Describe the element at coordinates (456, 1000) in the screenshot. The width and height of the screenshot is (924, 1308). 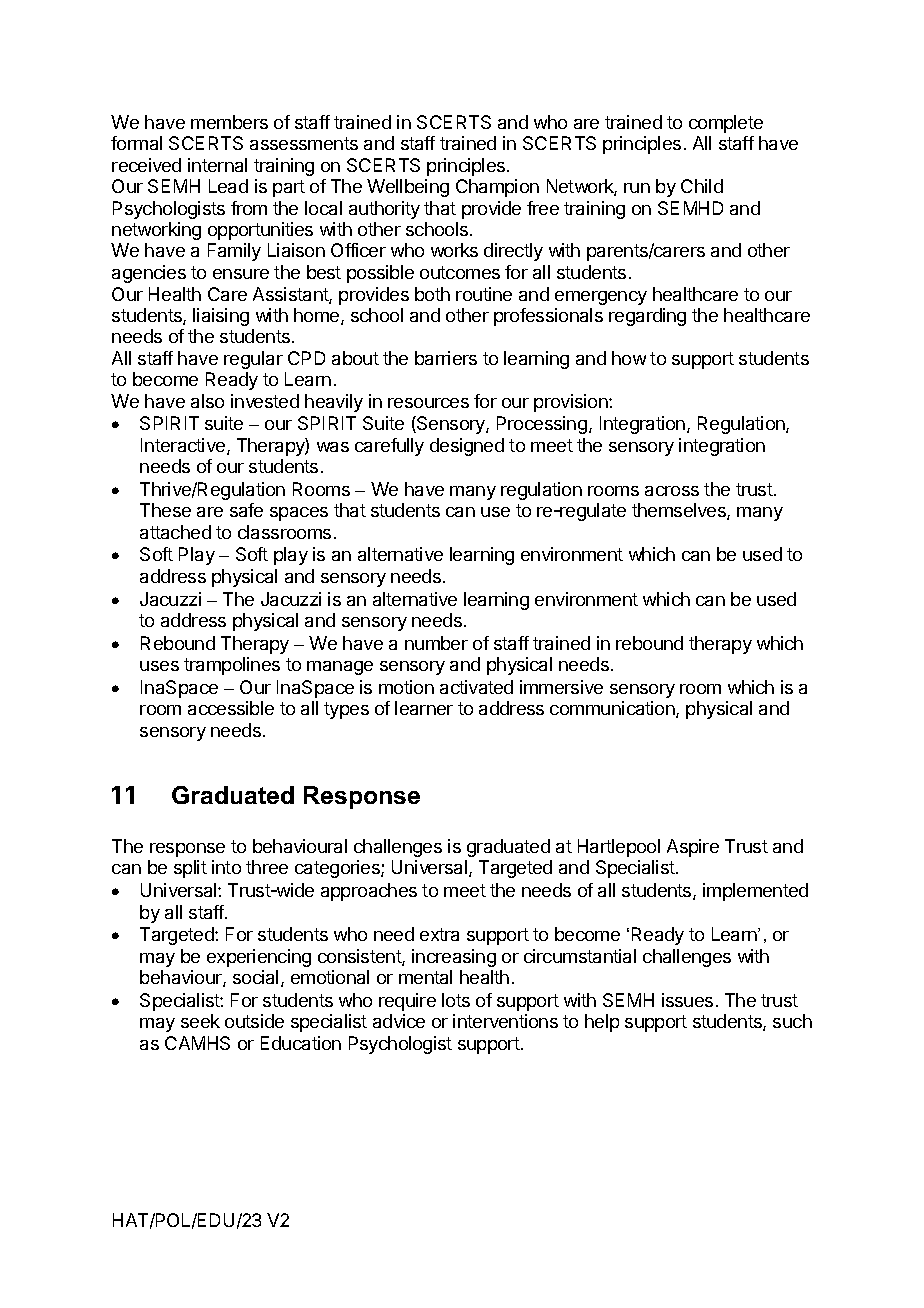
I see `lots` at that location.
